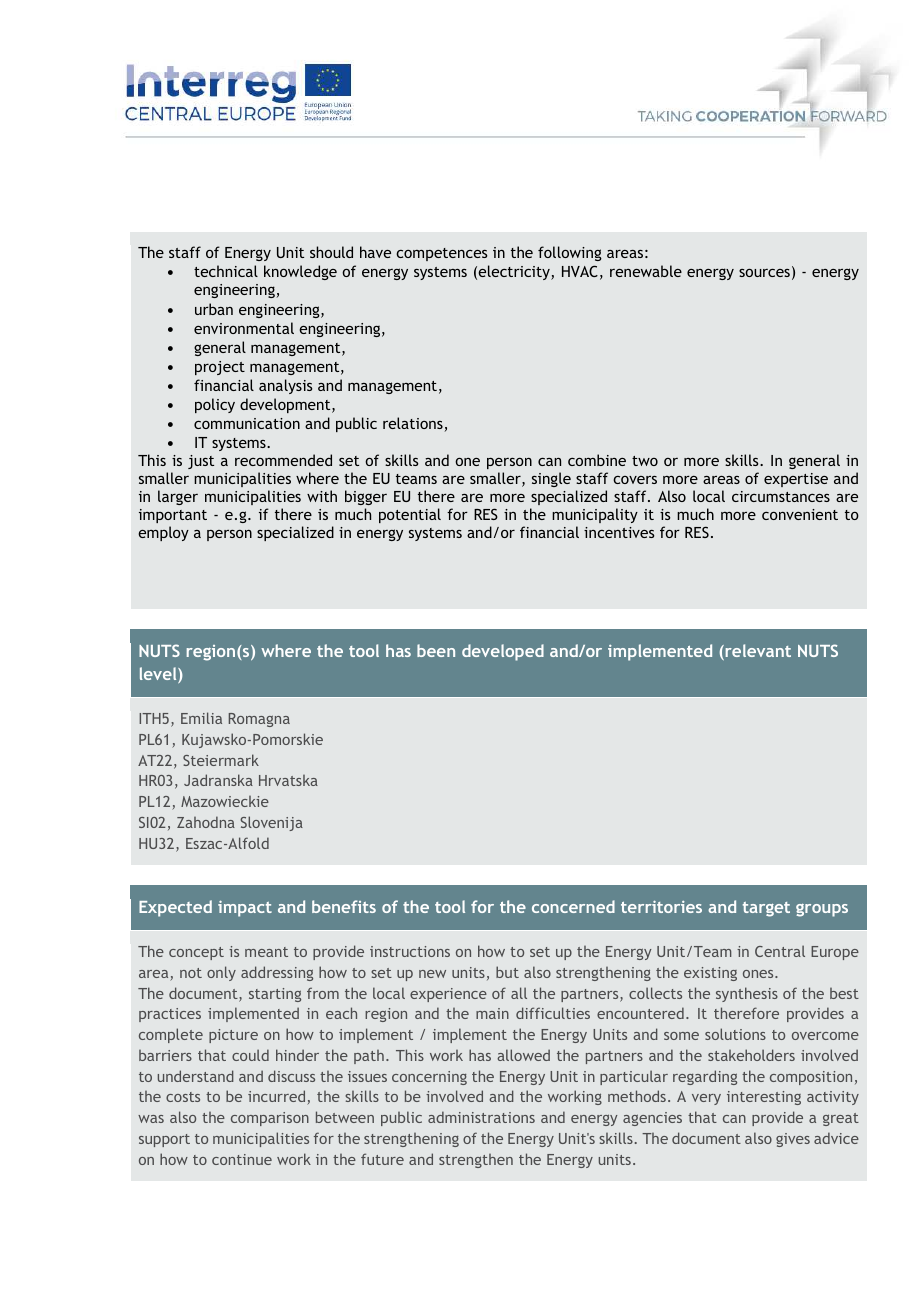  What do you see at coordinates (442, 254) in the screenshot?
I see `competences` at bounding box center [442, 254].
